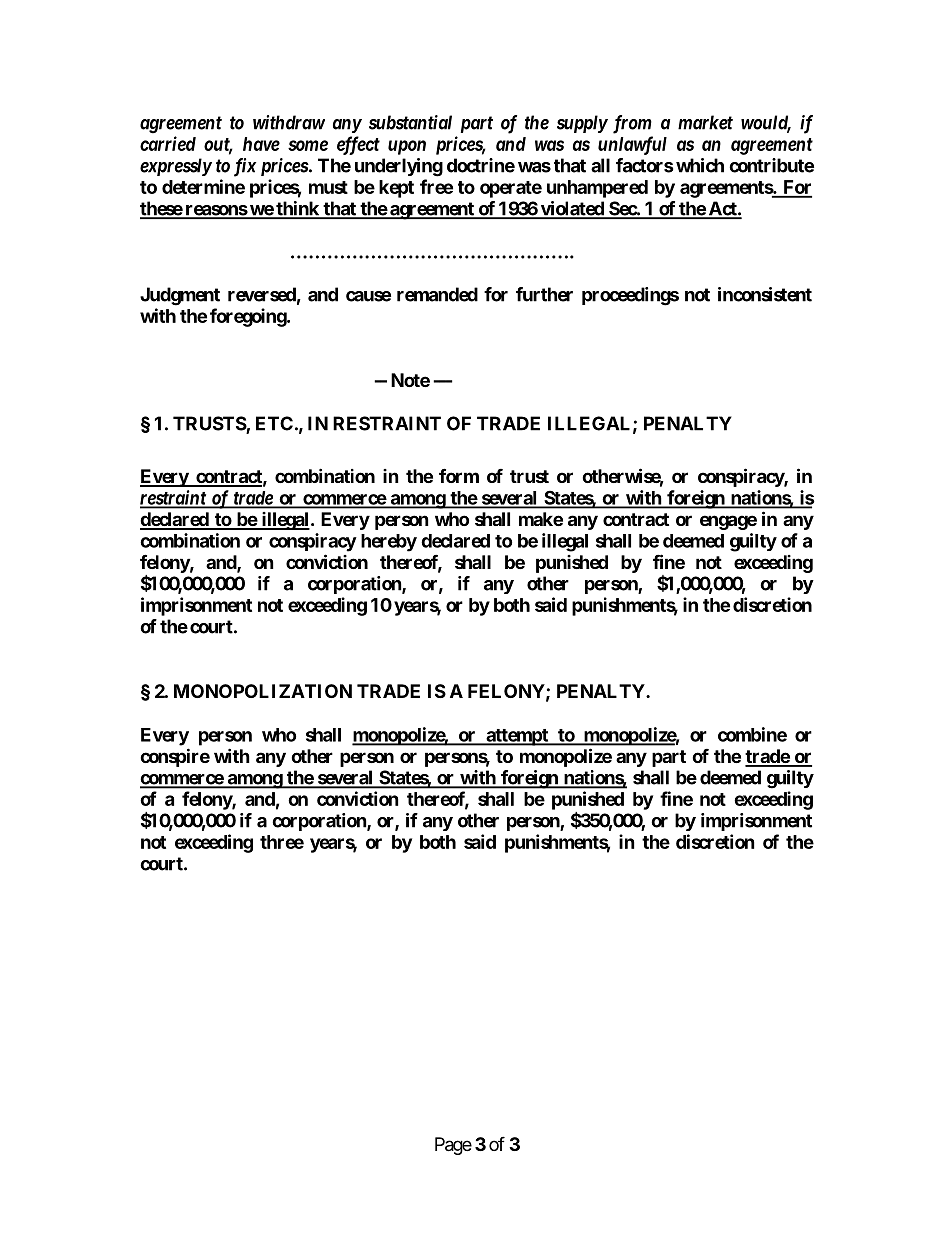 This page has width=952, height=1233. I want to click on upon, so click(407, 147).
